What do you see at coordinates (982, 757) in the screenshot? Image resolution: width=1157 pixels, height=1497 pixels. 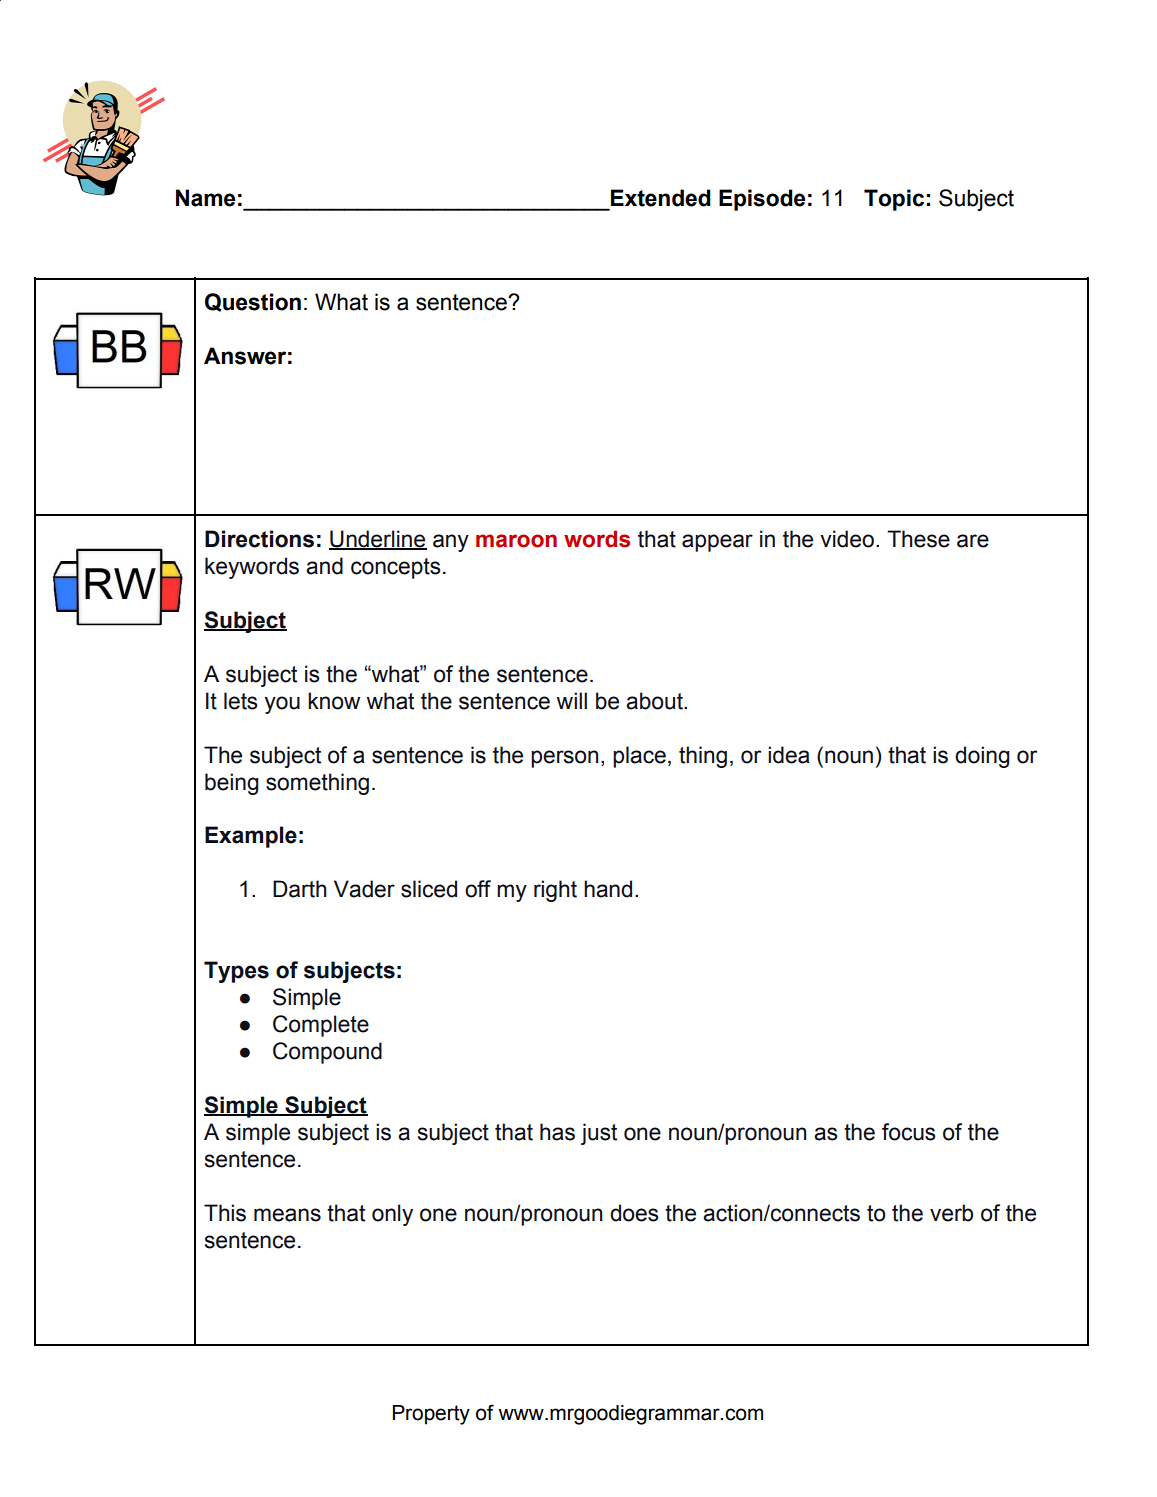 I see `doing` at bounding box center [982, 757].
